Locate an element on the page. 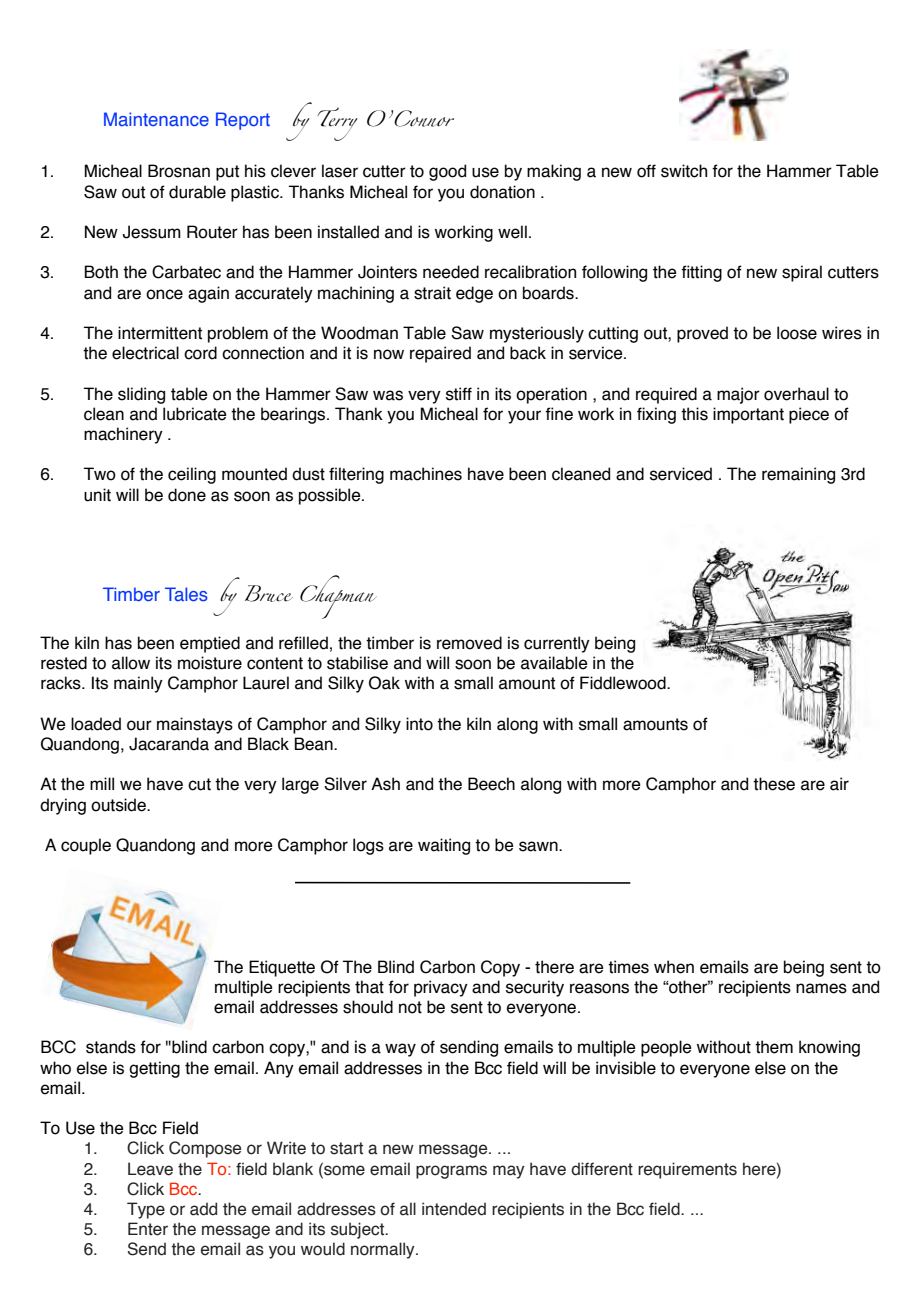  Fiddlewood is located at coordinates (624, 683).
